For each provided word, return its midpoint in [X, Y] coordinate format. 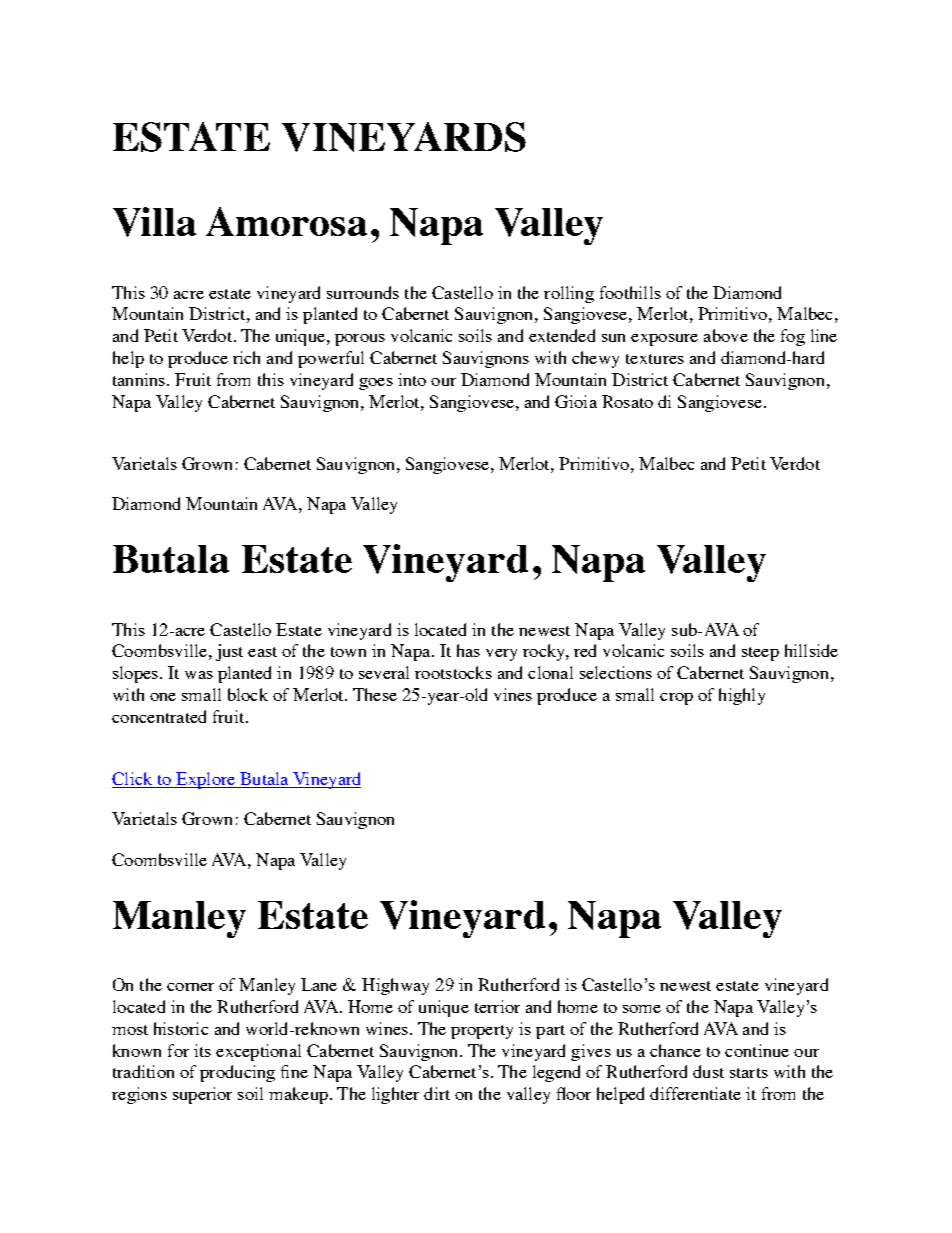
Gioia [576, 401]
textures [655, 359]
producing [237, 1073]
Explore [205, 780]
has [468, 650]
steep [760, 654]
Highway [395, 986]
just [229, 652]
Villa [154, 222]
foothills [630, 292]
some [642, 1009]
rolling [569, 294]
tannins [140, 379]
